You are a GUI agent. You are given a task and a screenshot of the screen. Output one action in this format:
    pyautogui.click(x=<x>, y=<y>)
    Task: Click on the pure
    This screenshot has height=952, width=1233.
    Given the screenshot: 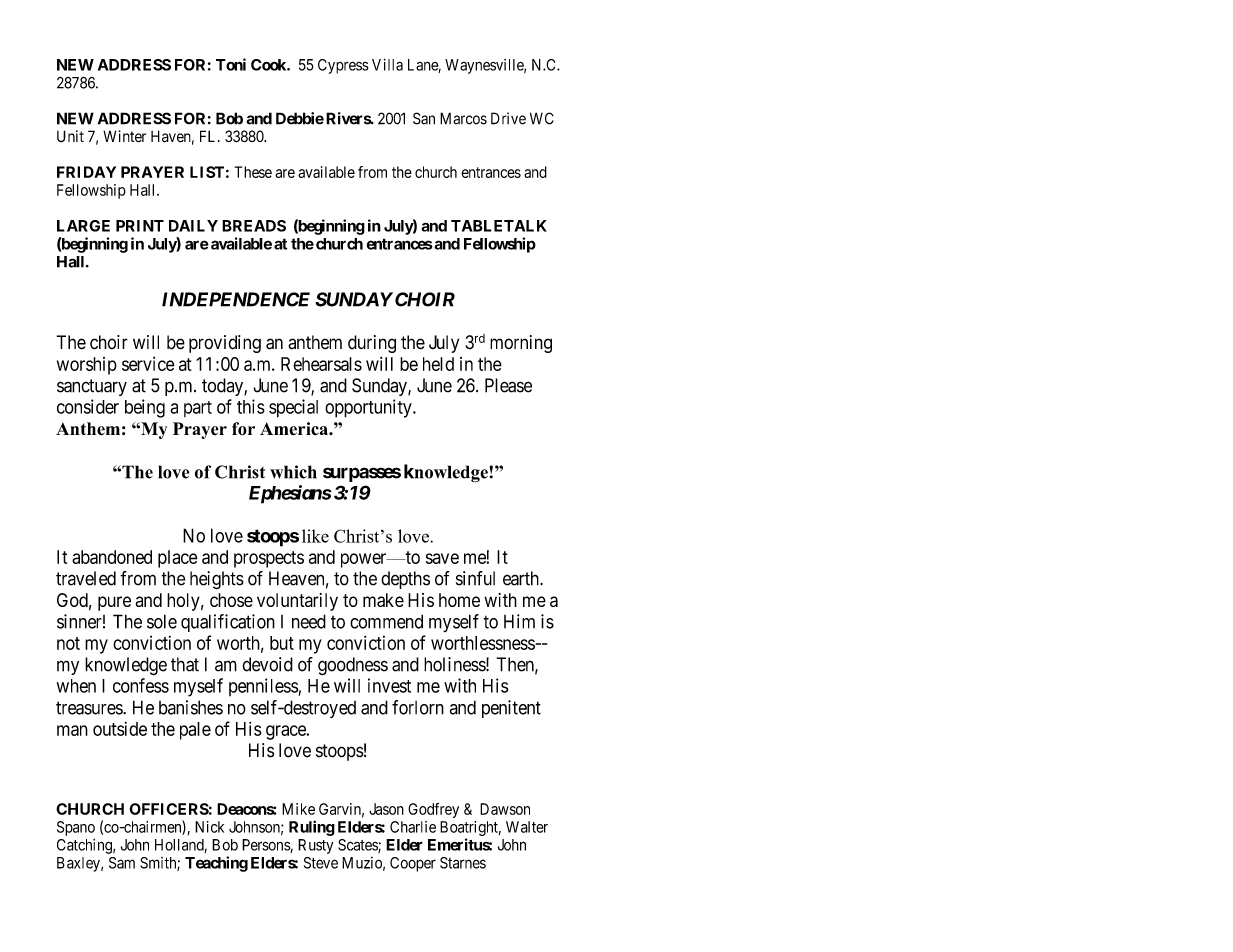 What is the action you would take?
    pyautogui.click(x=114, y=603)
